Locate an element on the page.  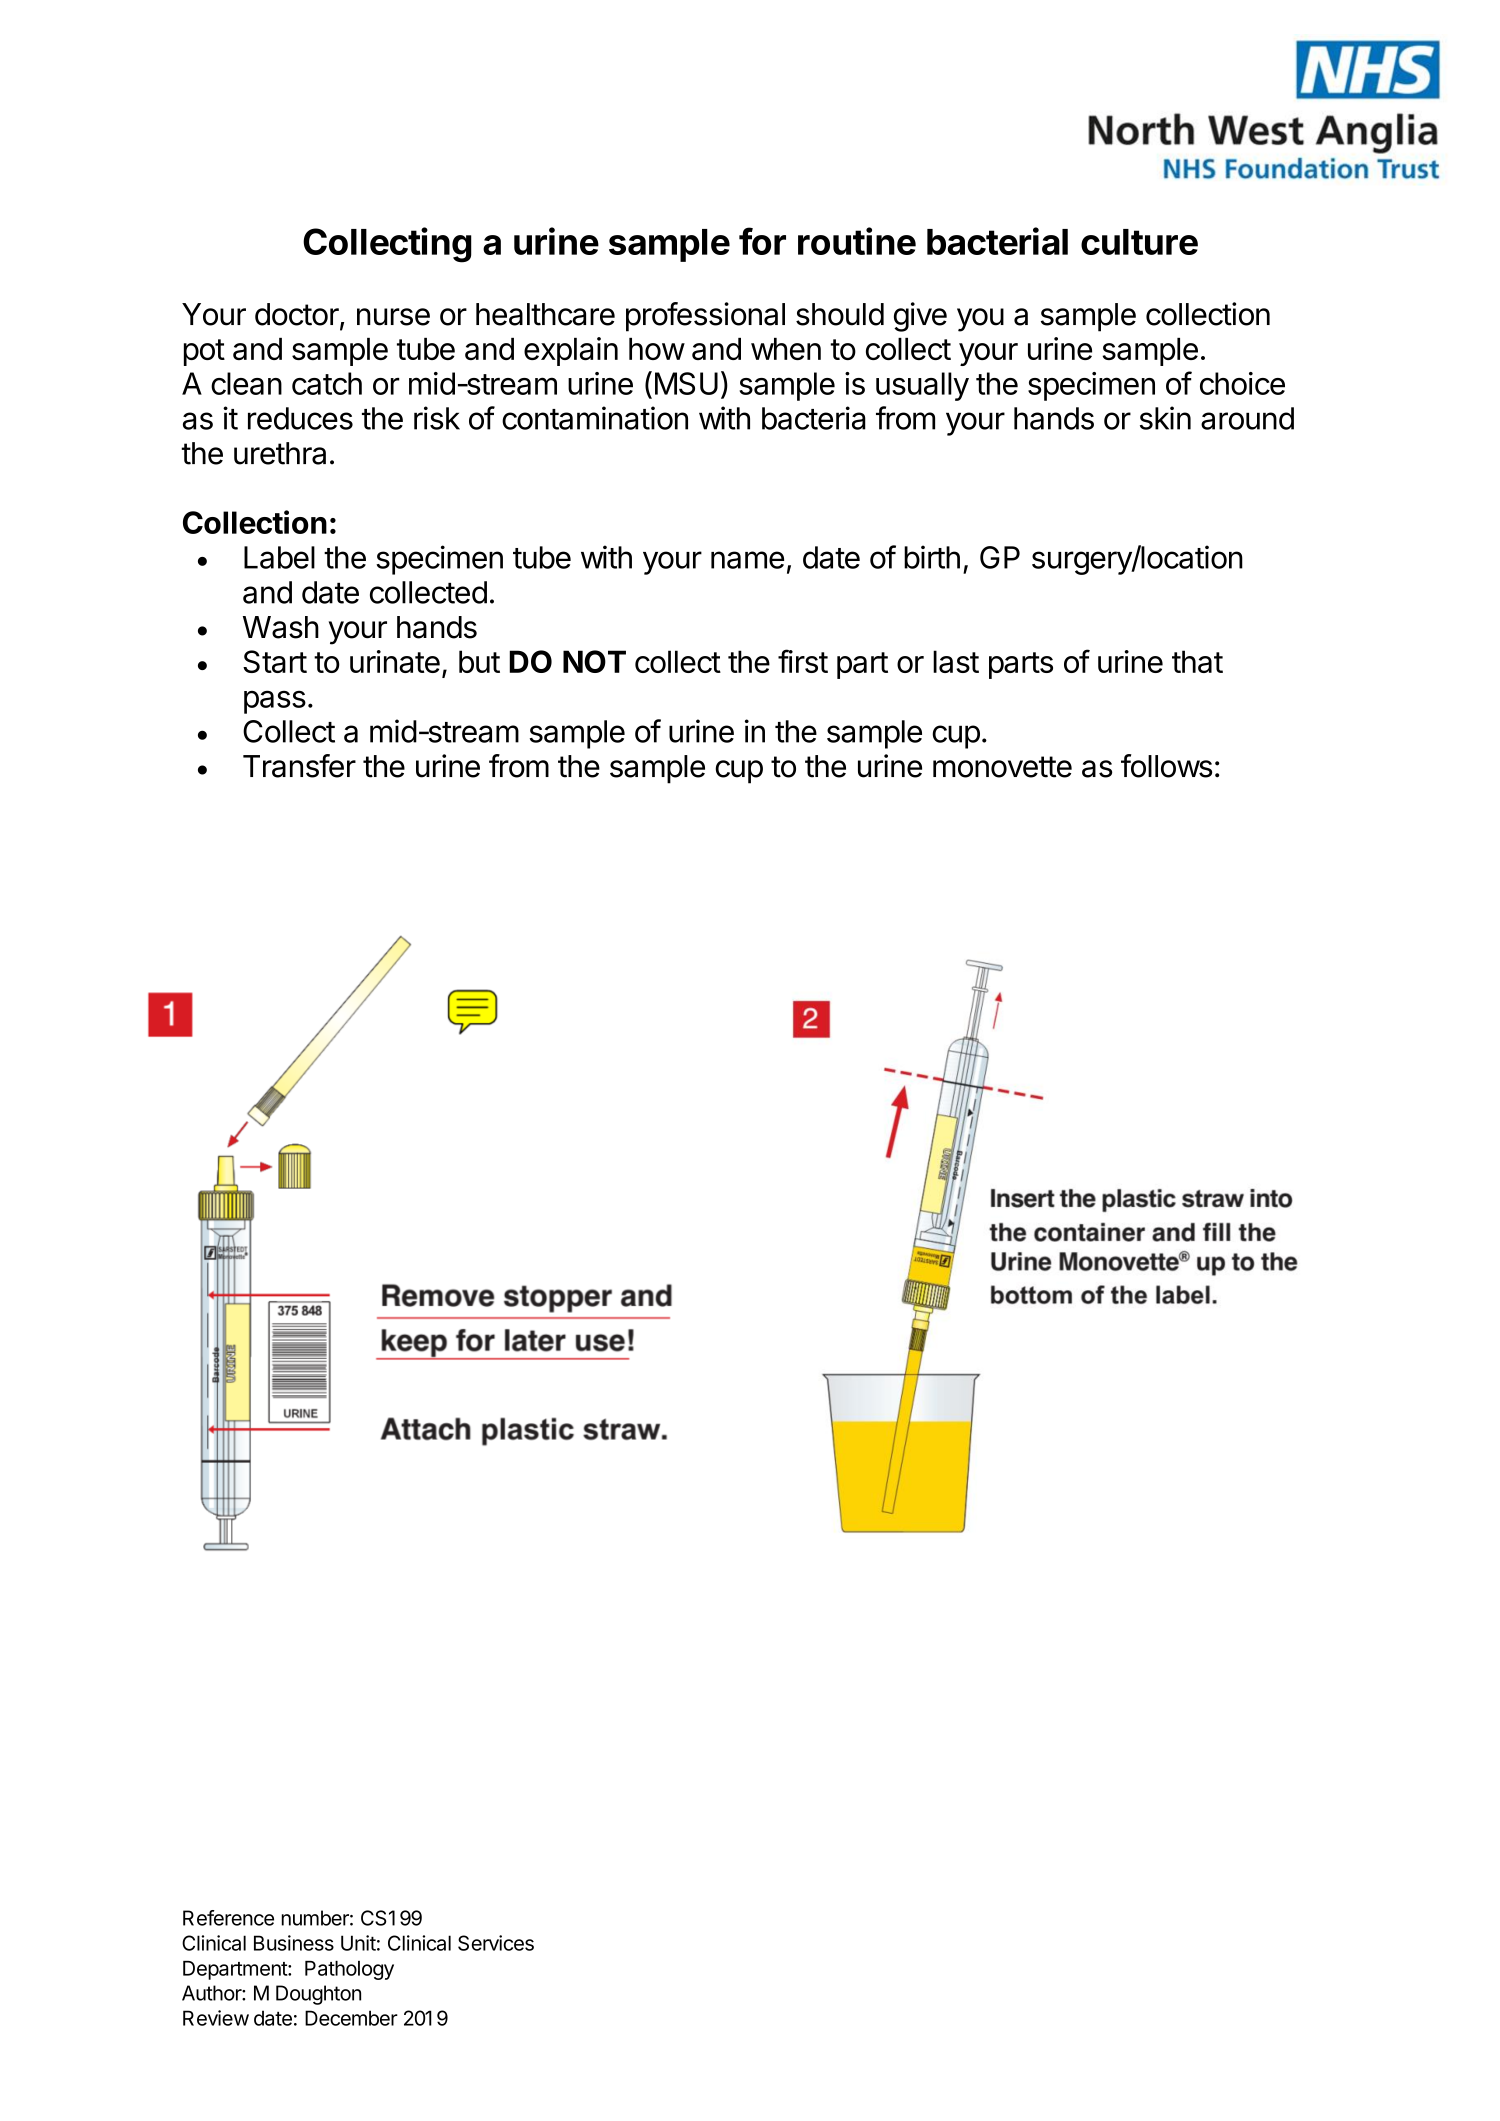
NOT is located at coordinates (594, 661).
